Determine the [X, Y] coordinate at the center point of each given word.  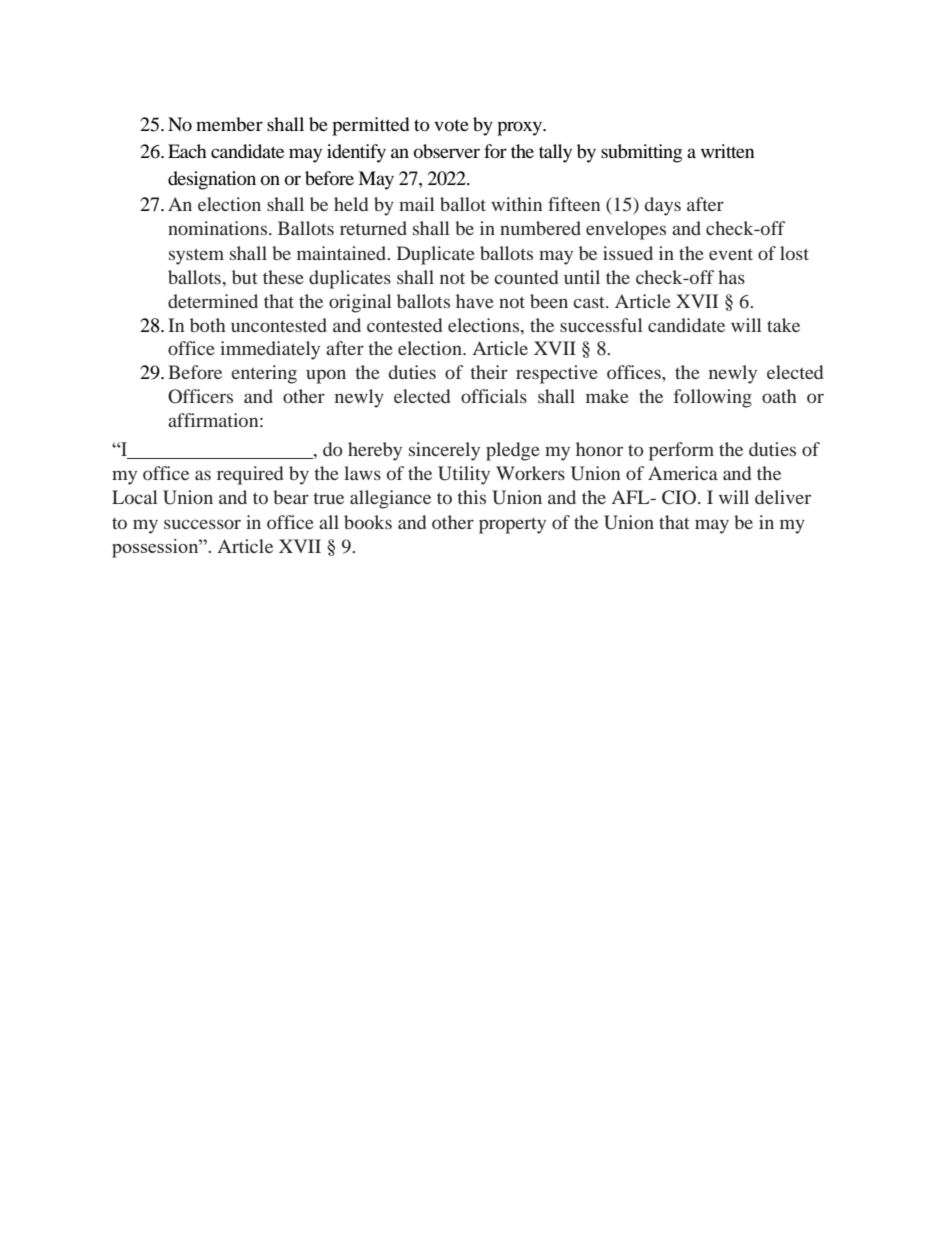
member [229, 124]
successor [202, 524]
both [208, 325]
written [728, 151]
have [475, 301]
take [783, 325]
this [471, 497]
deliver [783, 497]
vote [451, 125]
